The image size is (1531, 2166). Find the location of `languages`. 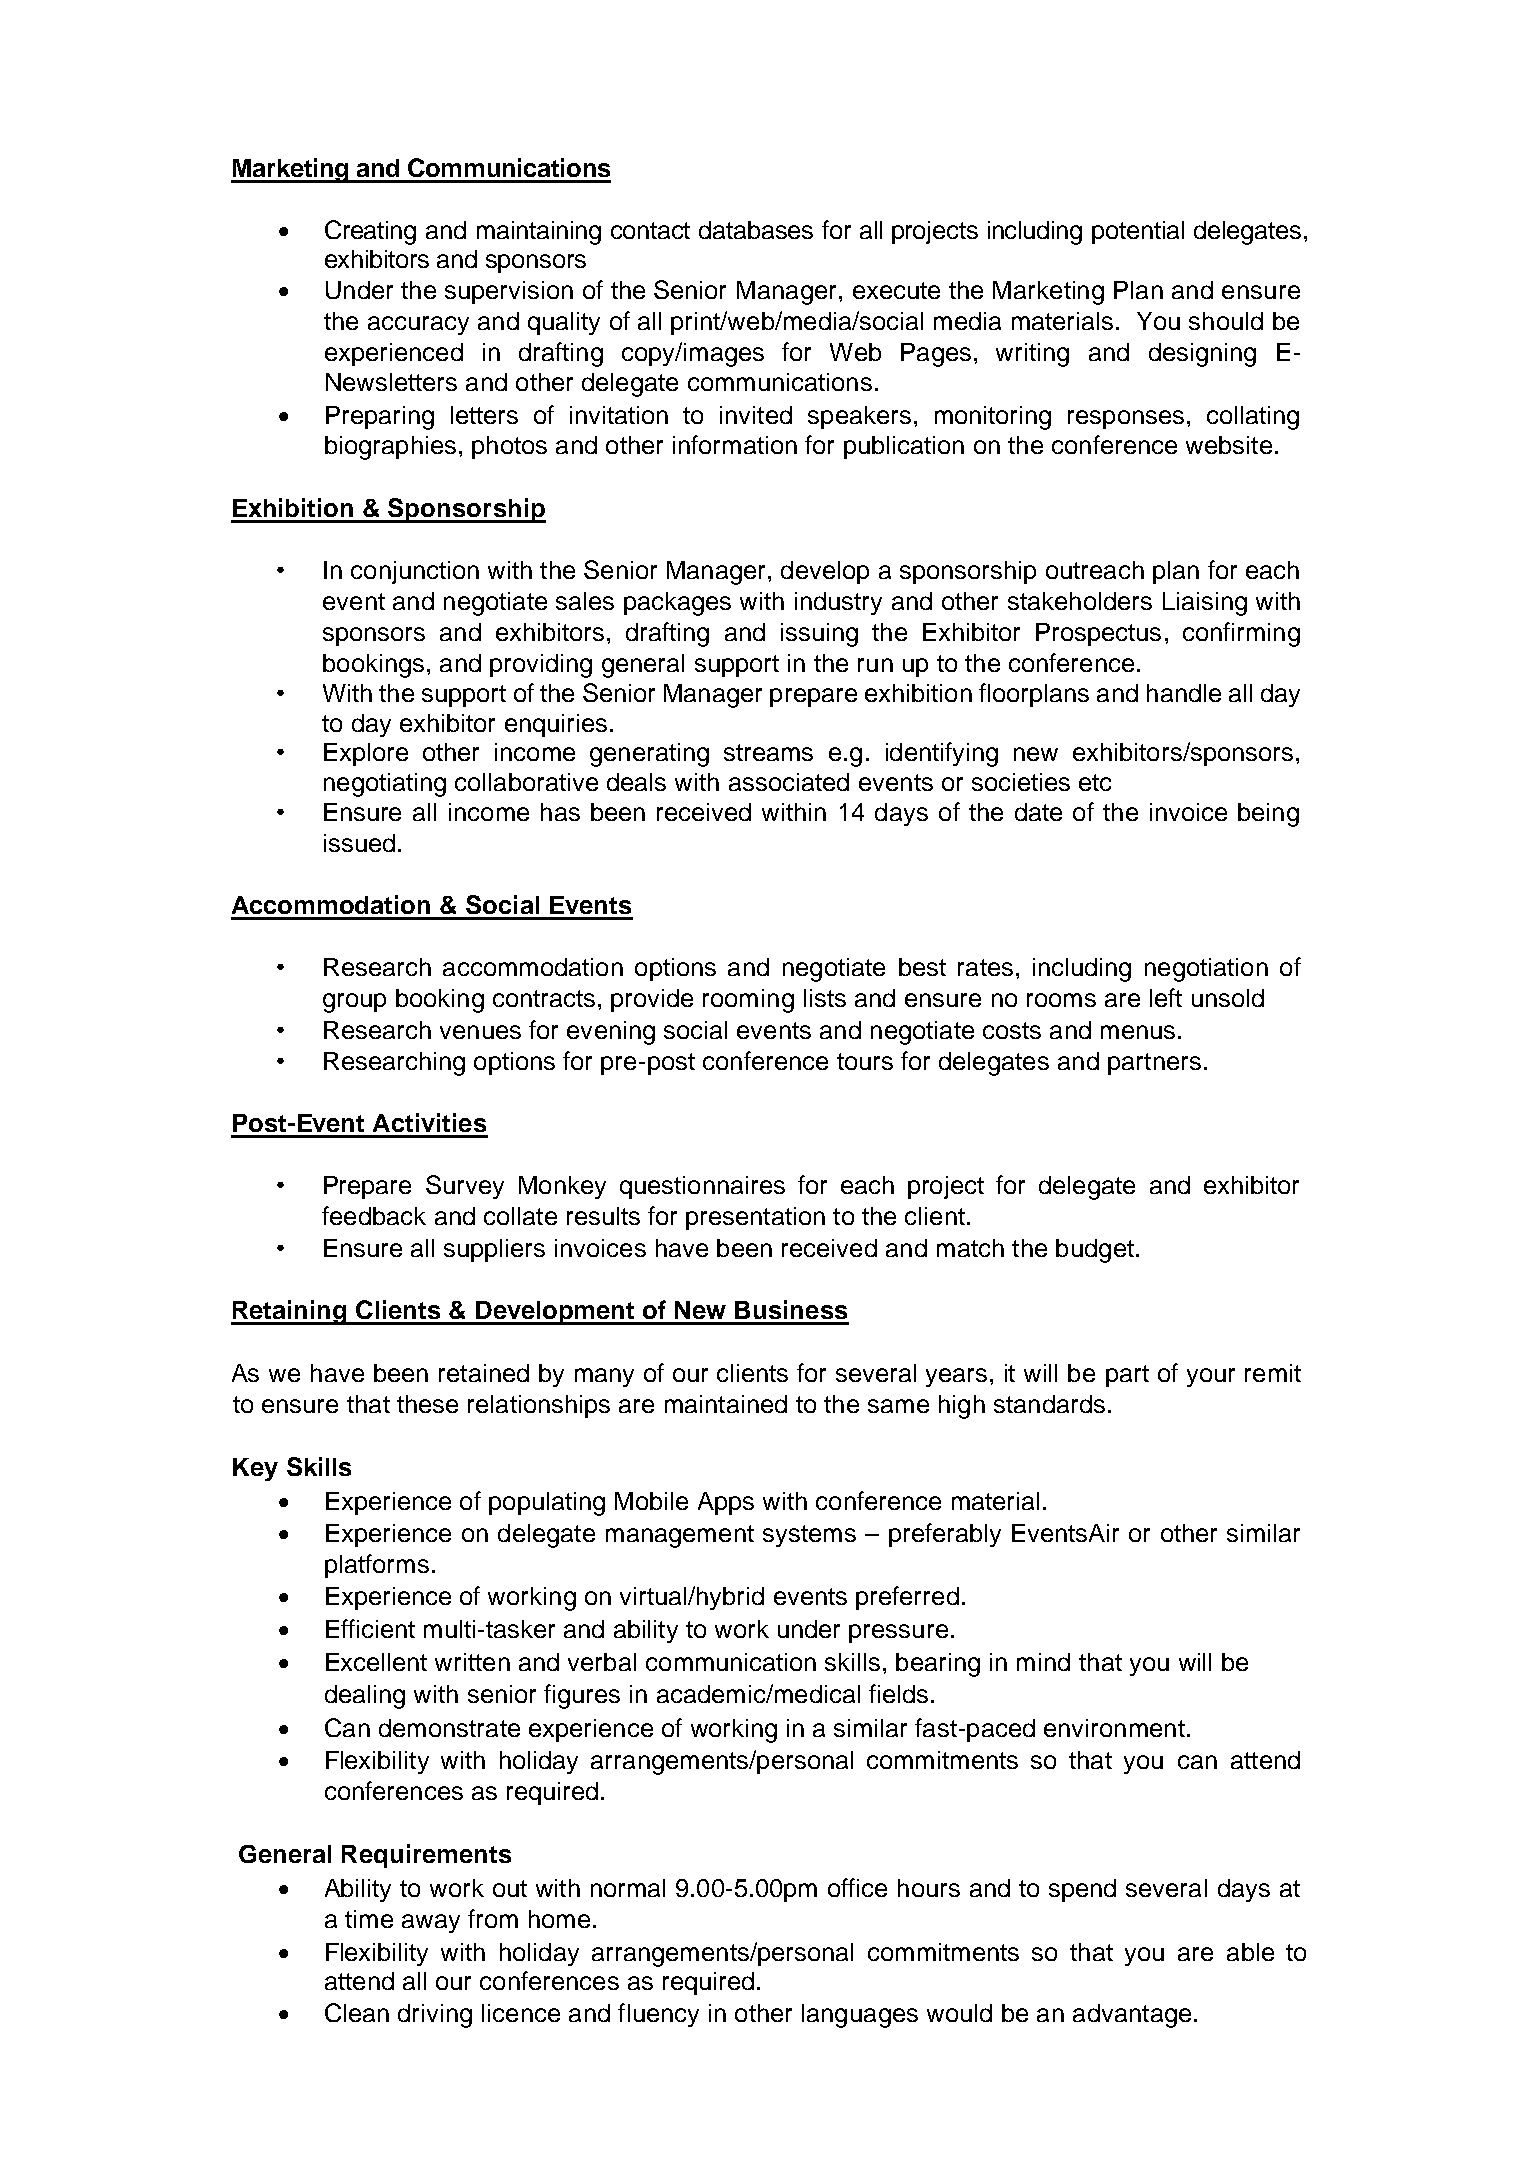

languages is located at coordinates (860, 2016).
